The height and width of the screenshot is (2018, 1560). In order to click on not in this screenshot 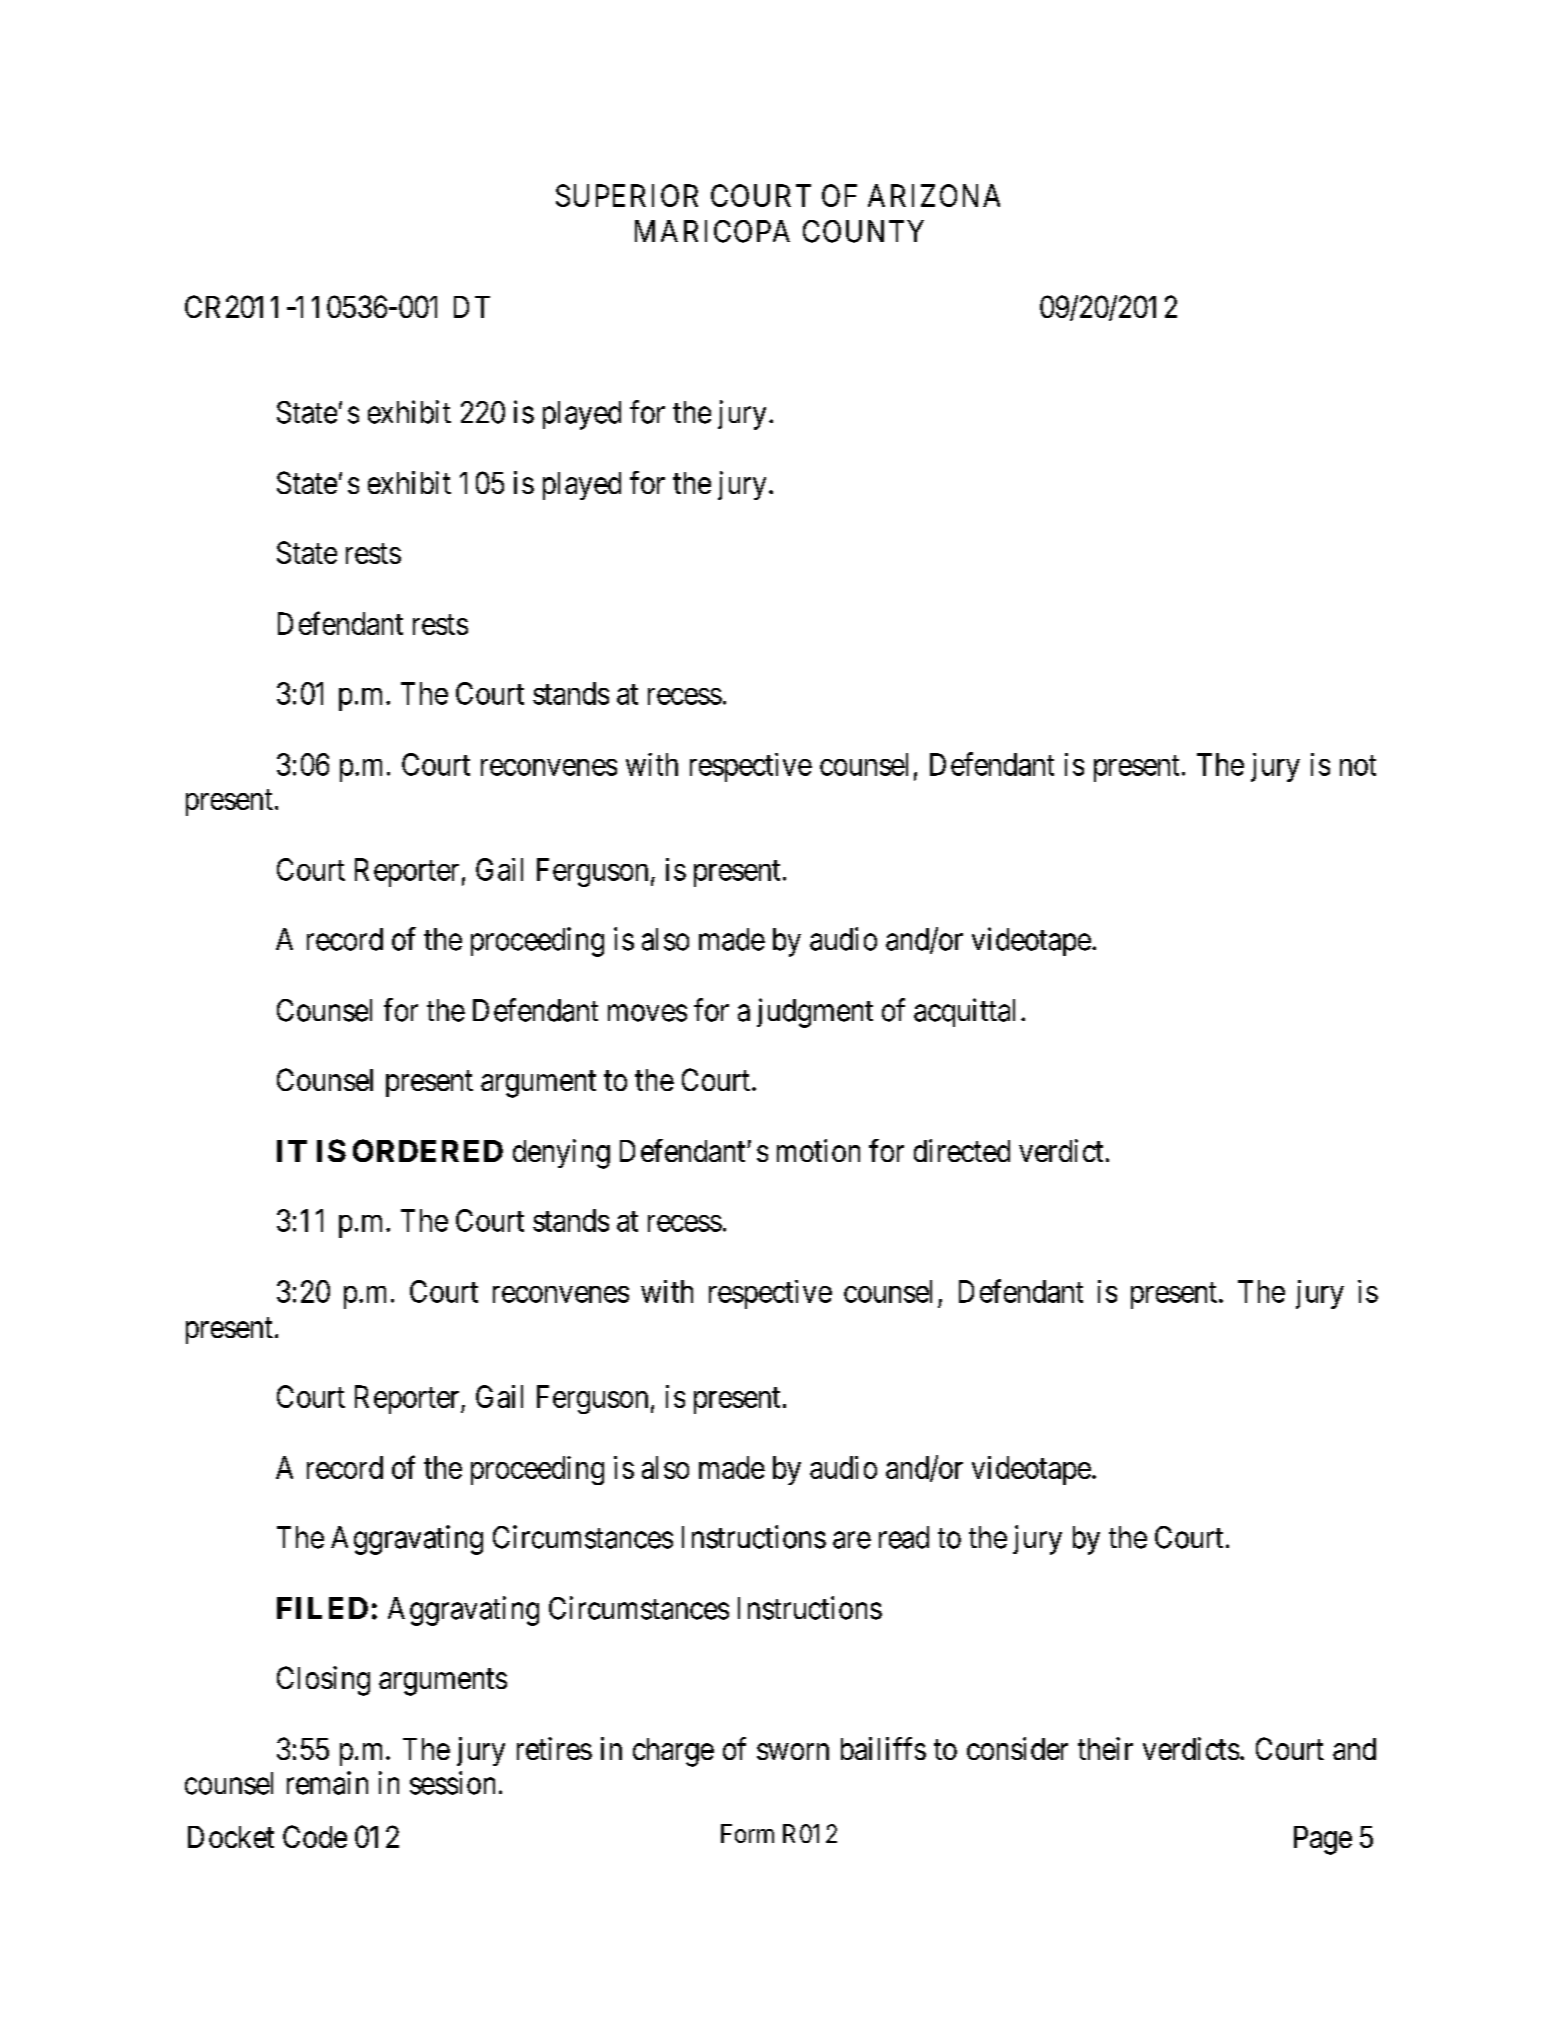, I will do `click(1358, 765)`.
